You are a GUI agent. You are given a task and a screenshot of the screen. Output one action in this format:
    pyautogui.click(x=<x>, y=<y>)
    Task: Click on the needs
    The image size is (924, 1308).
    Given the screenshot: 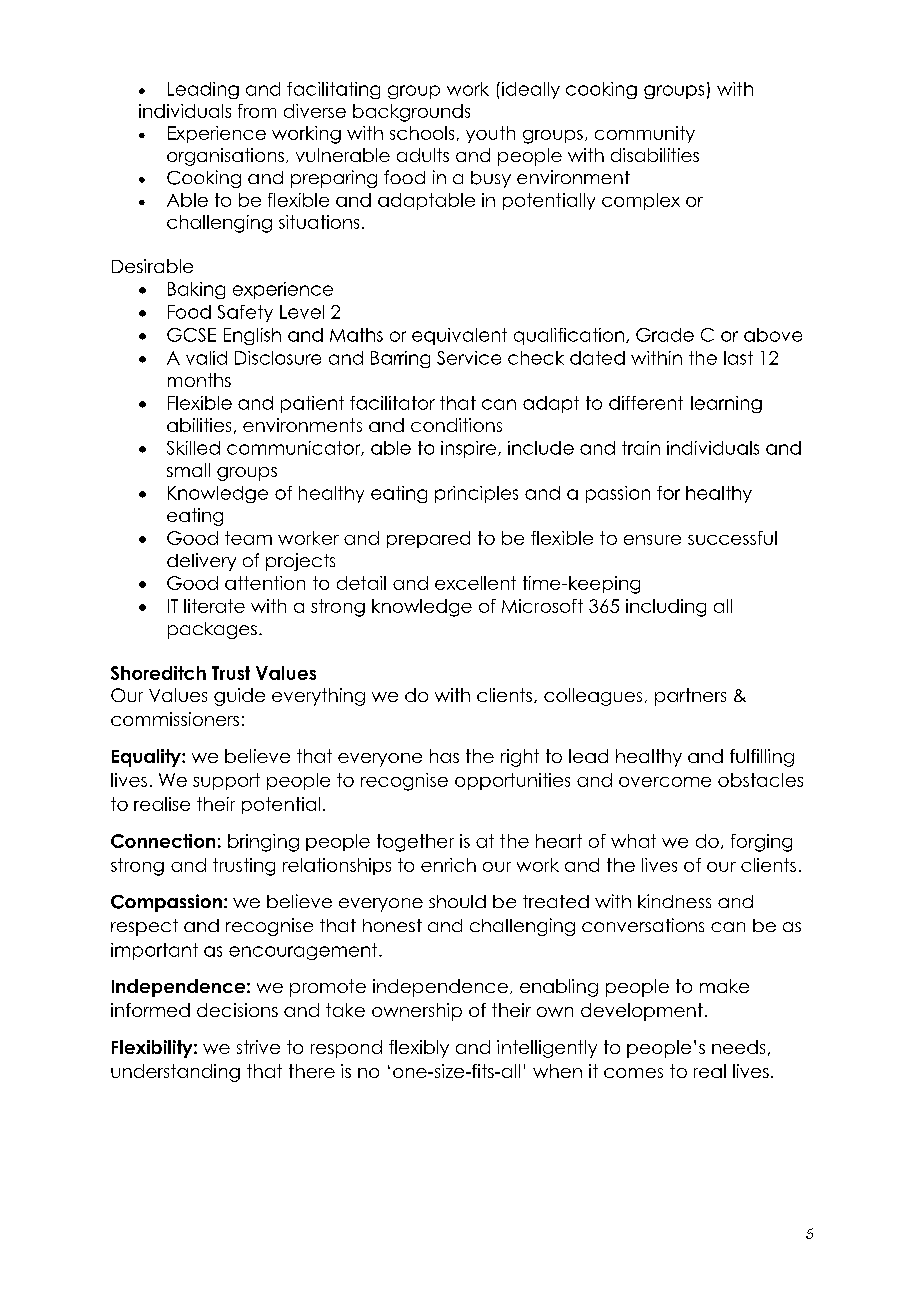 What is the action you would take?
    pyautogui.click(x=738, y=1047)
